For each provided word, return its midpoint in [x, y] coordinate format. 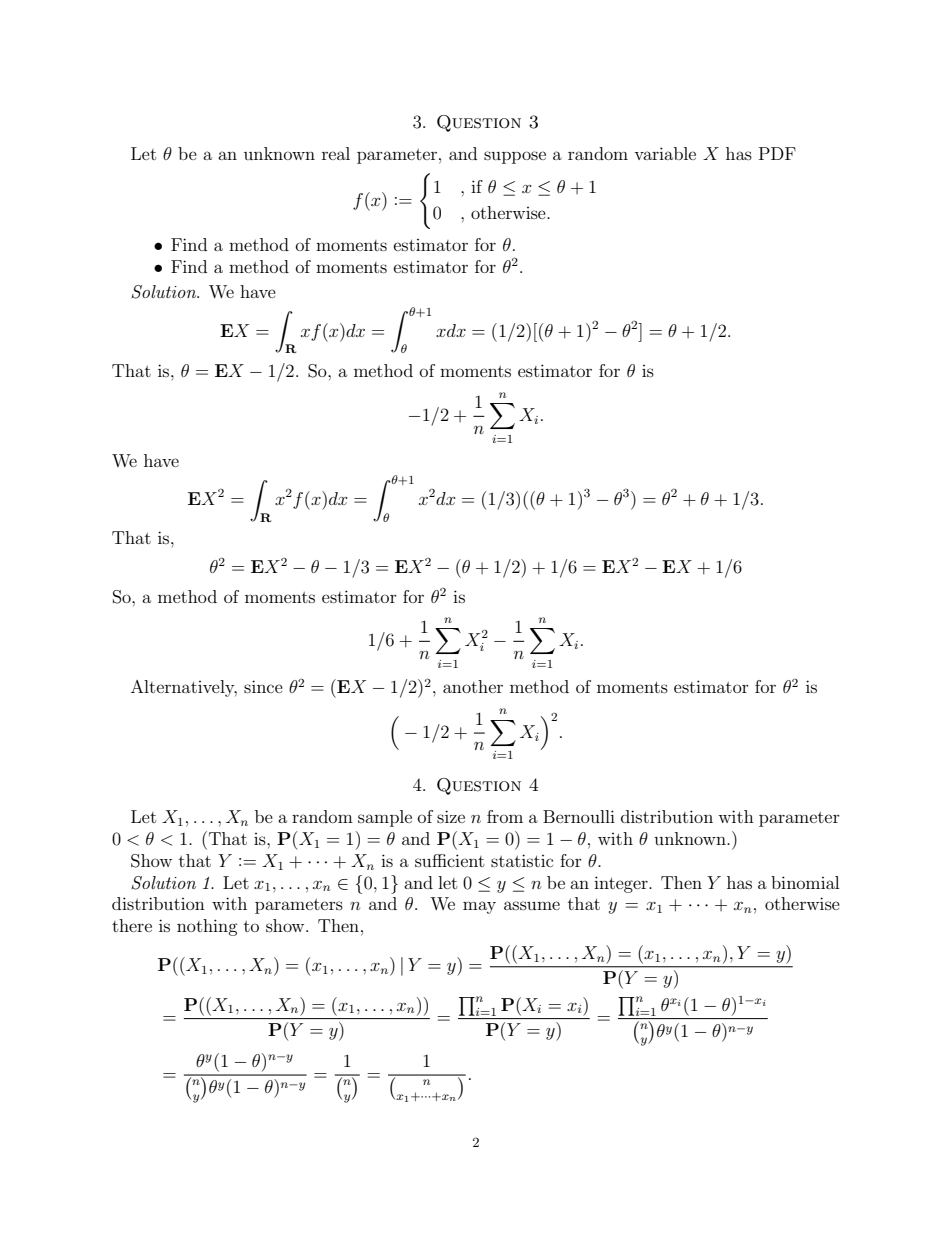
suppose [515, 157]
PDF [777, 153]
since [263, 686]
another [473, 686]
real [336, 153]
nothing [207, 927]
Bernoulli [579, 816]
